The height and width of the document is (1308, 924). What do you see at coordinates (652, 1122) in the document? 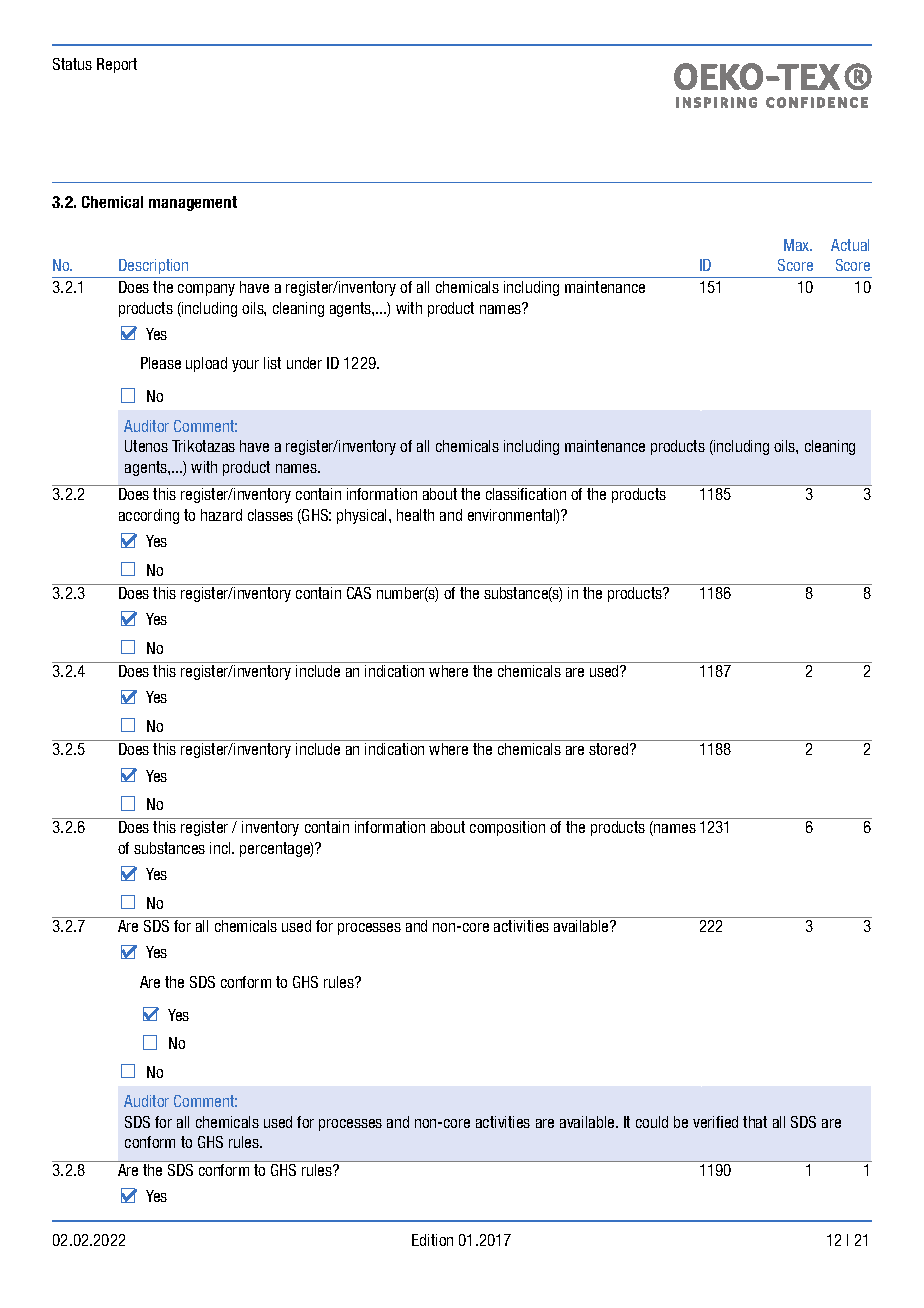
I see `could` at bounding box center [652, 1122].
